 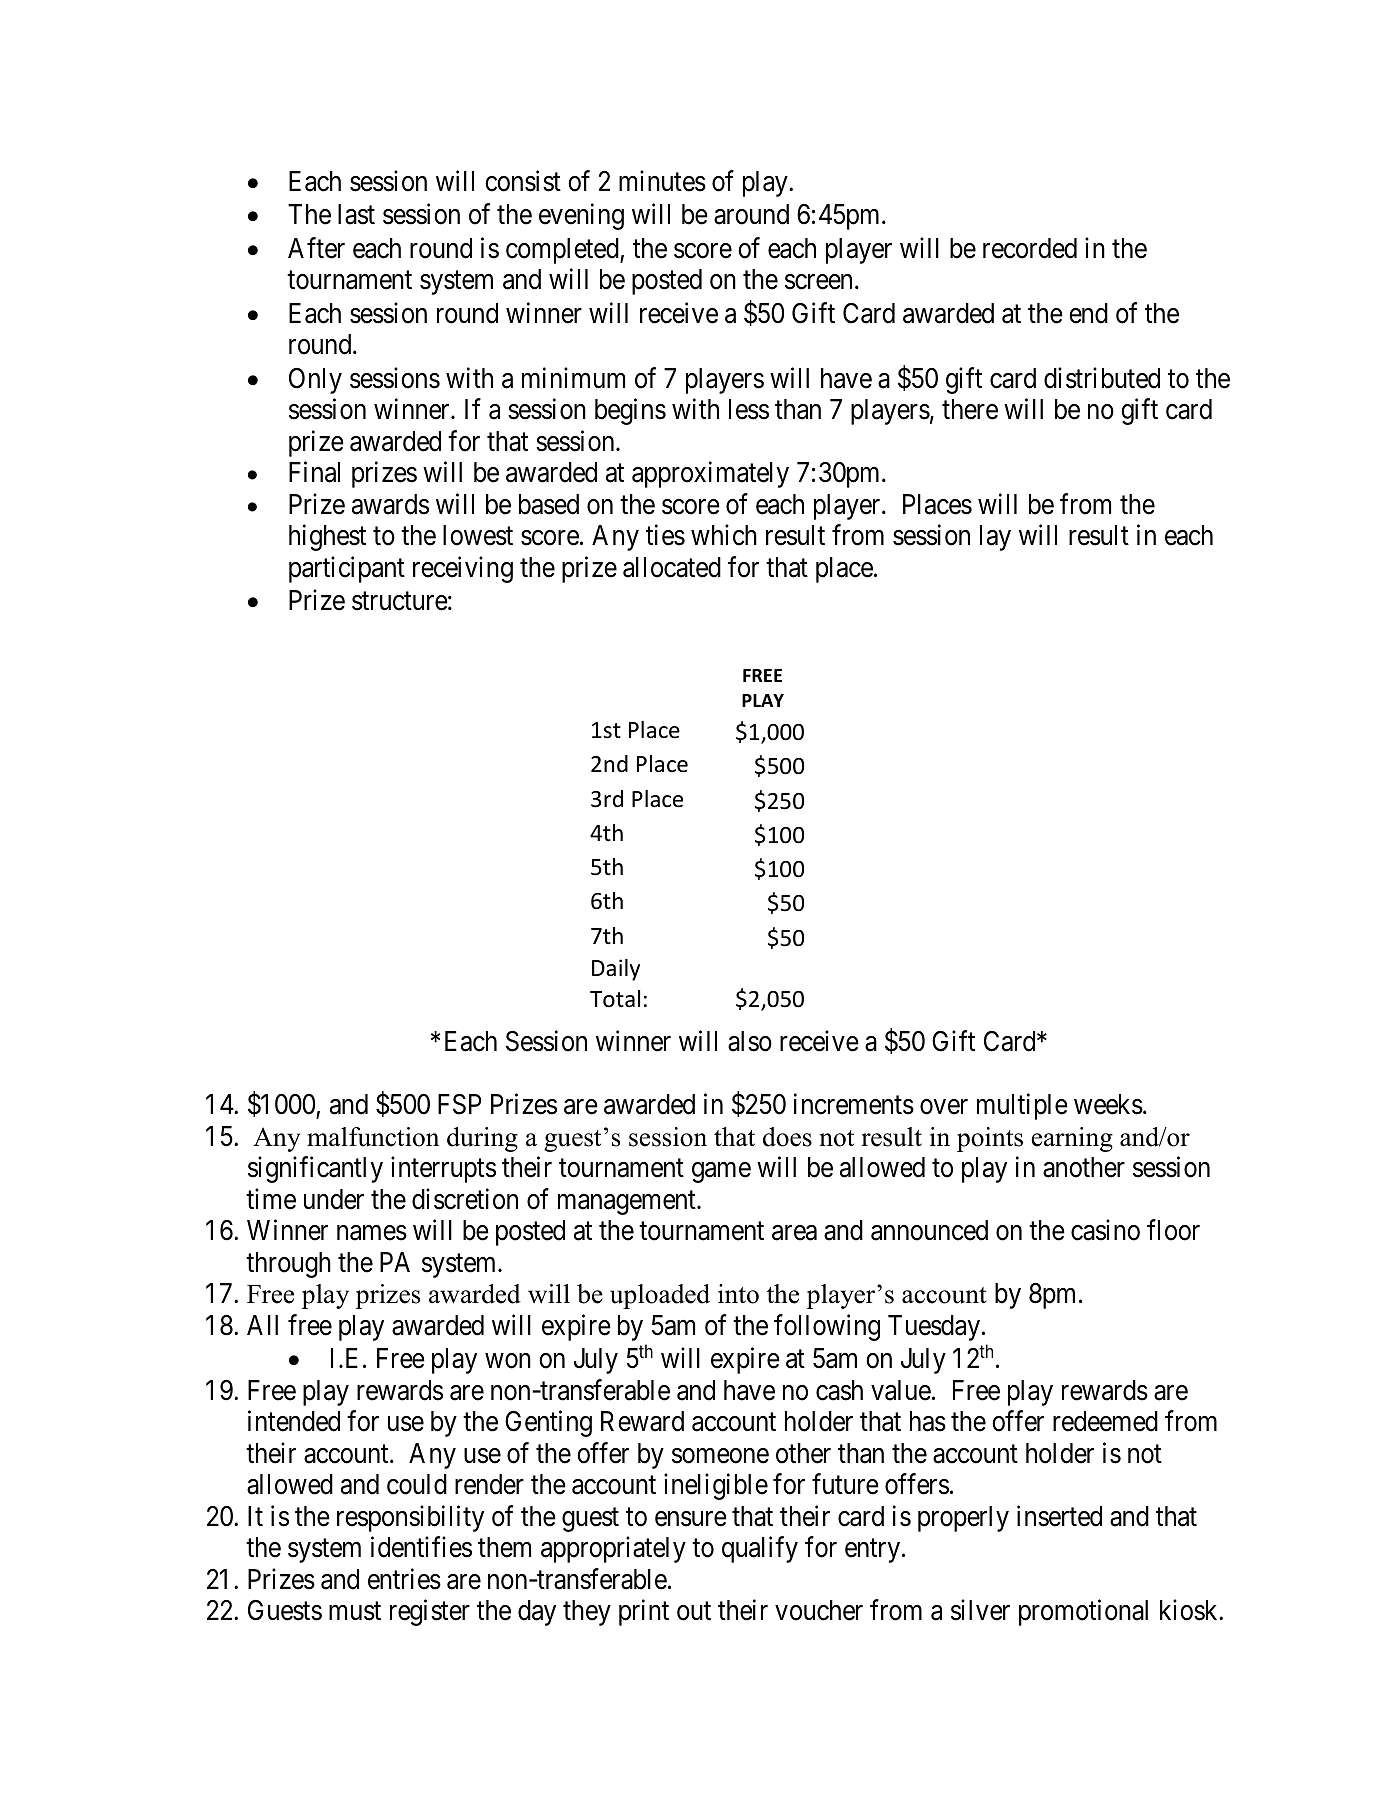 I want to click on names, so click(x=372, y=1233).
